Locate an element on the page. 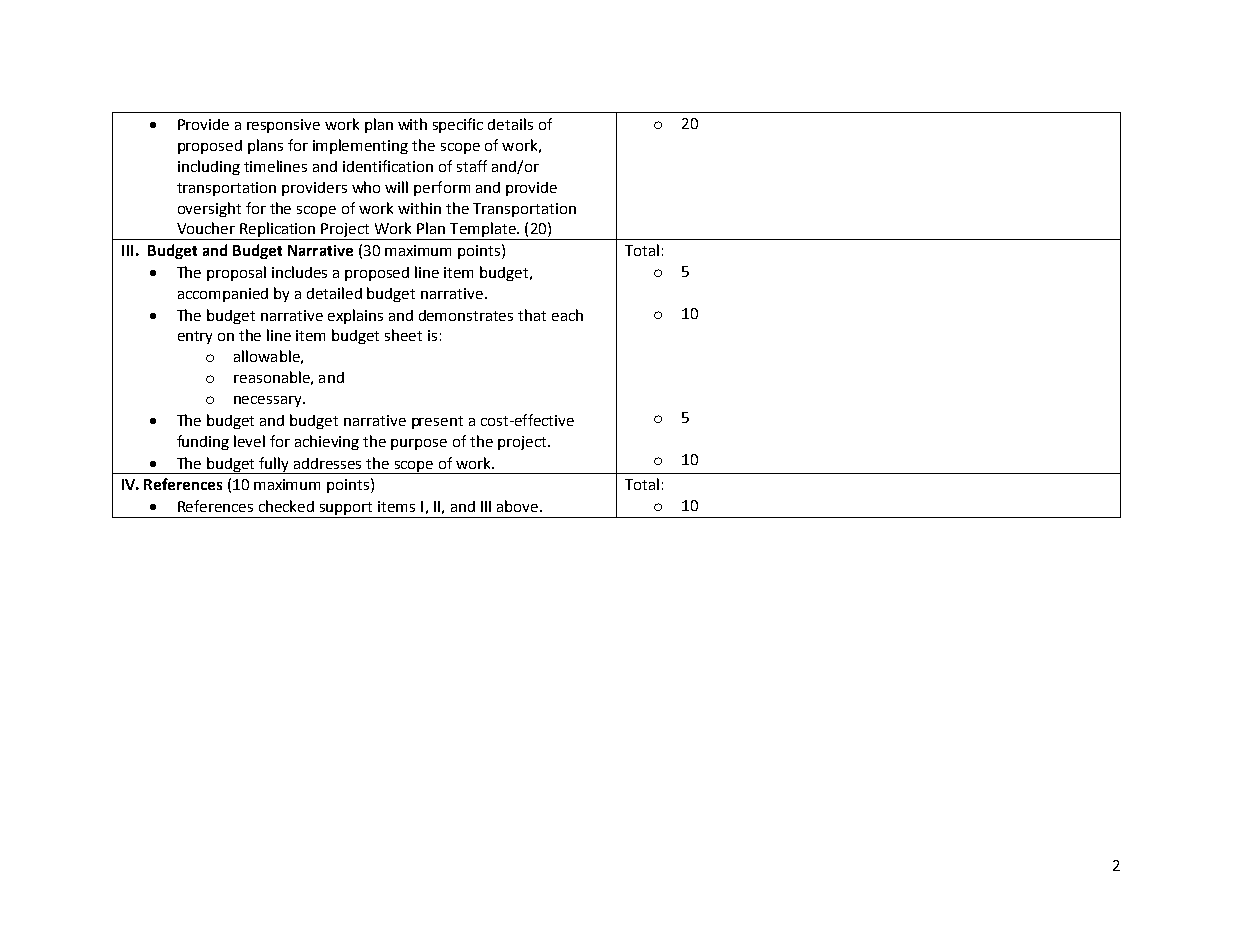  explains is located at coordinates (355, 316).
